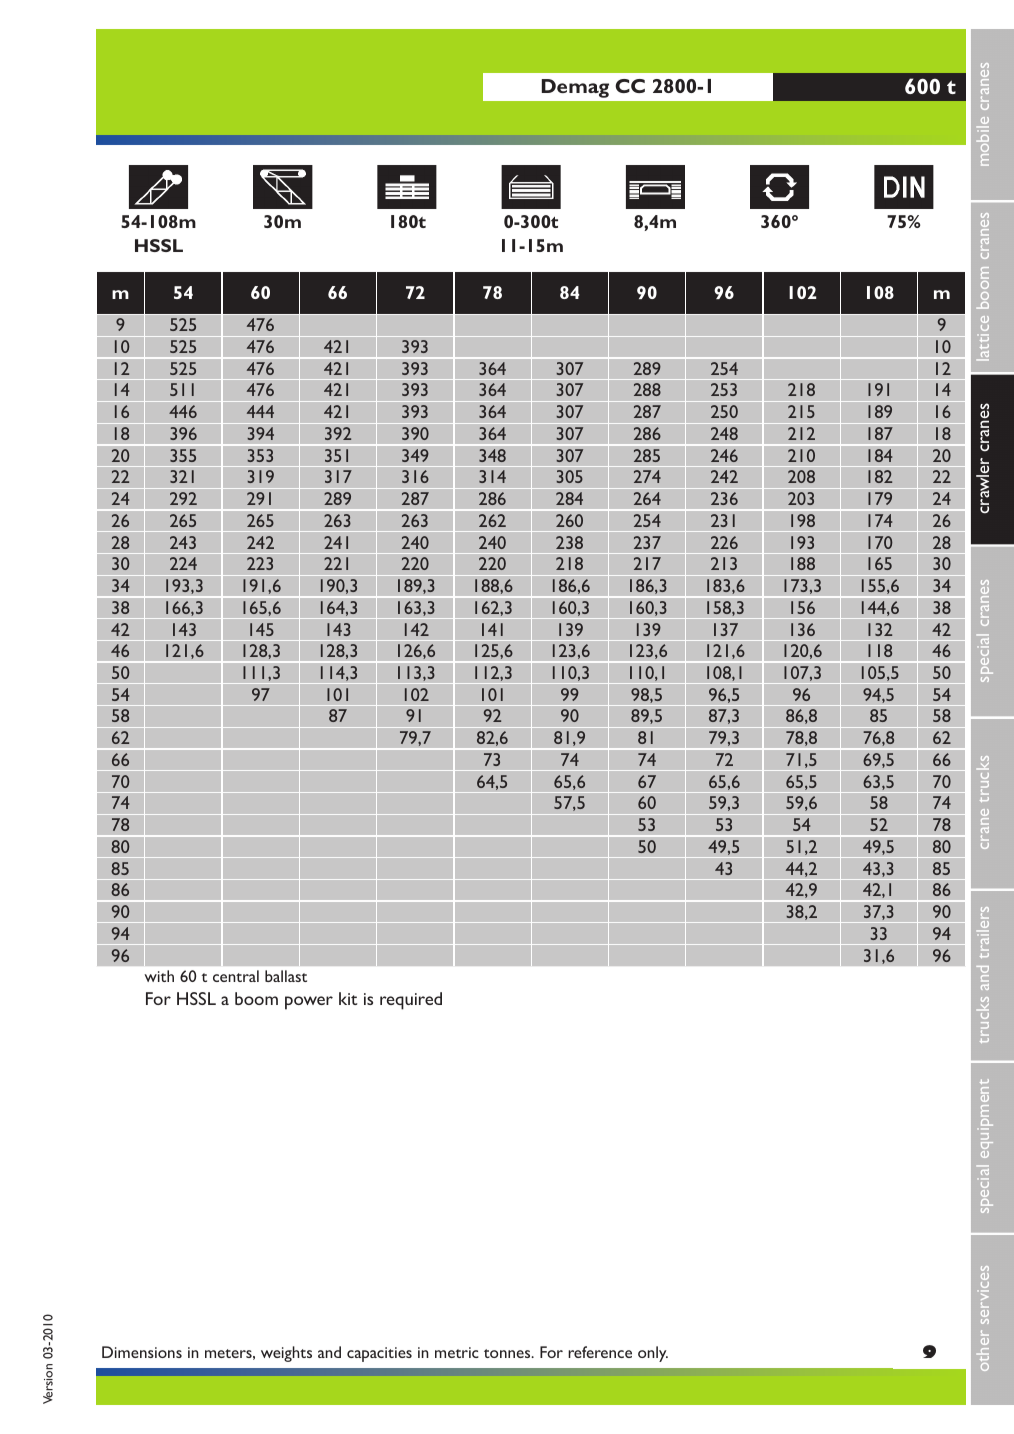  I want to click on kit, so click(348, 998).
